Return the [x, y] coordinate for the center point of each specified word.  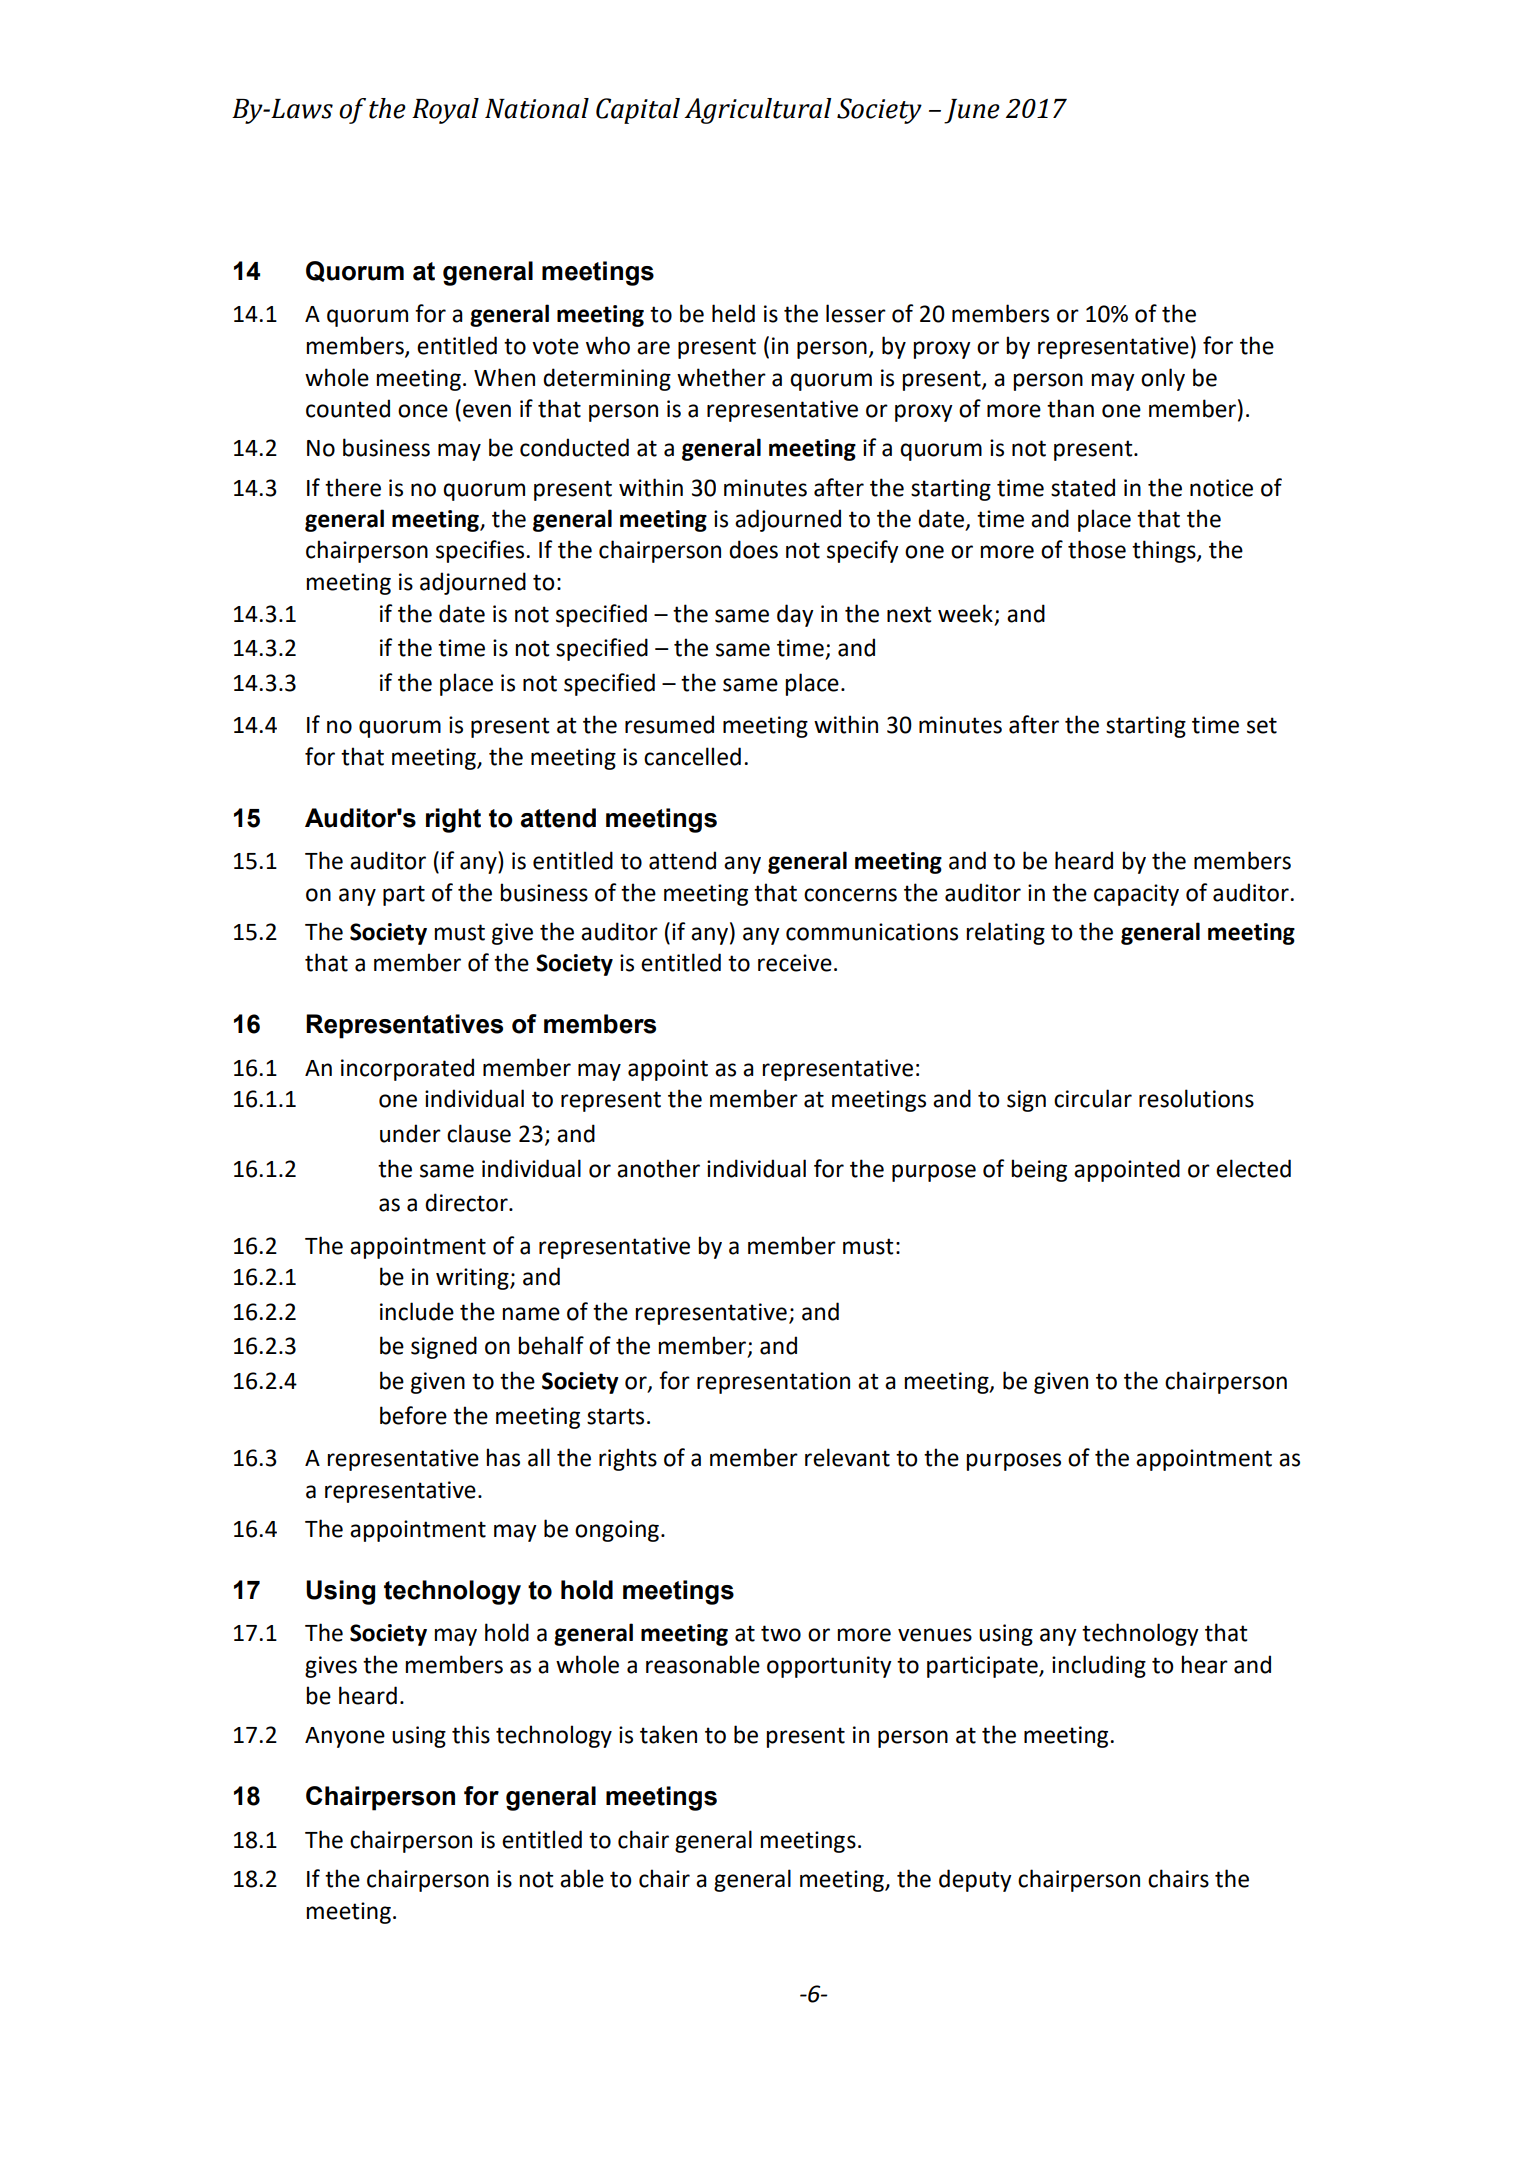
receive [795, 963]
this [471, 1734]
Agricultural [757, 111]
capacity [1136, 895]
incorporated [407, 1069]
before [413, 1415]
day [795, 615]
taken [668, 1734]
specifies [481, 551]
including [1099, 1666]
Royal [445, 111]
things [1165, 551]
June [972, 111]
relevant [847, 1457]
